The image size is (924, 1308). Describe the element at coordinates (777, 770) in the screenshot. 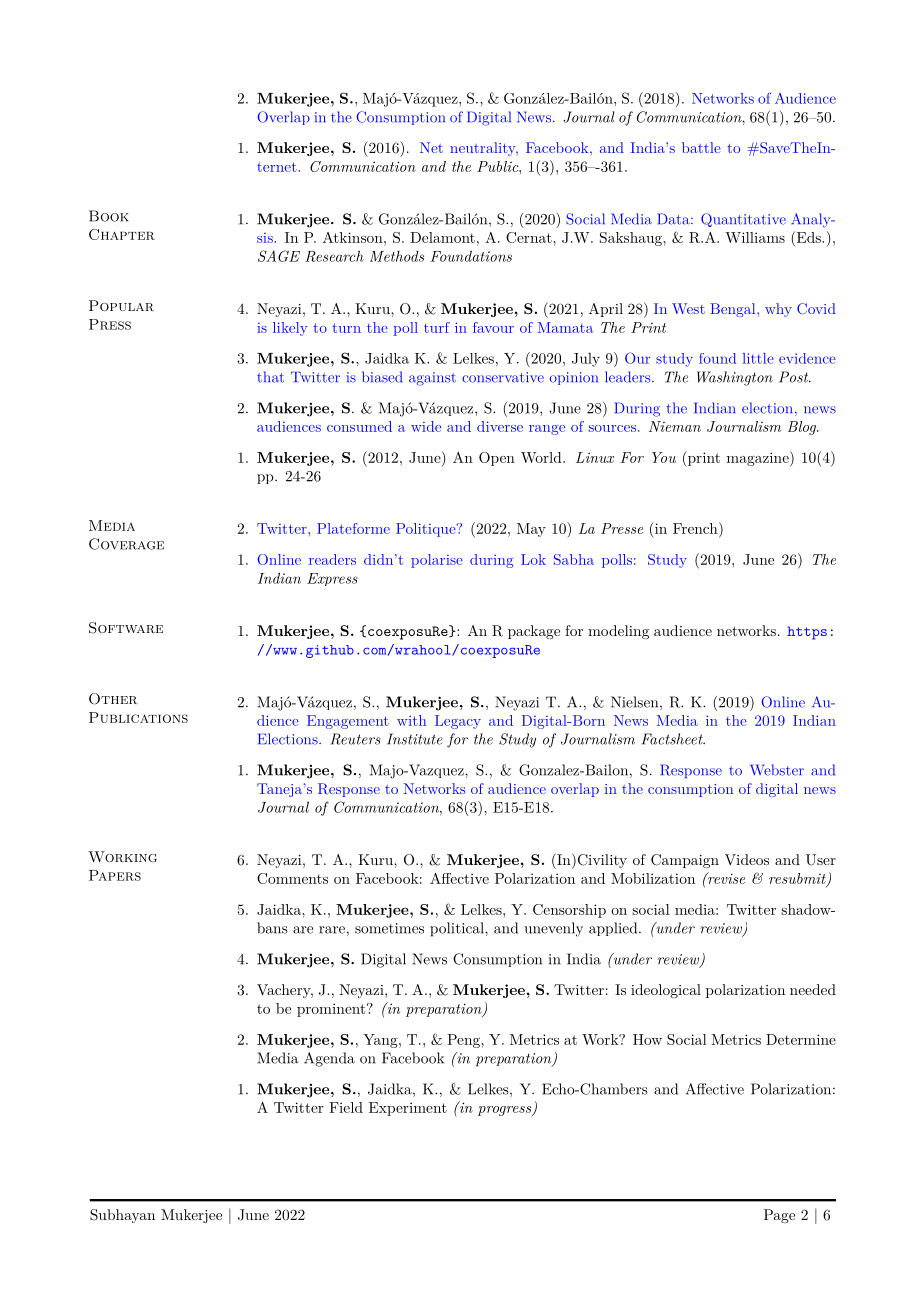

I see `Webster` at that location.
